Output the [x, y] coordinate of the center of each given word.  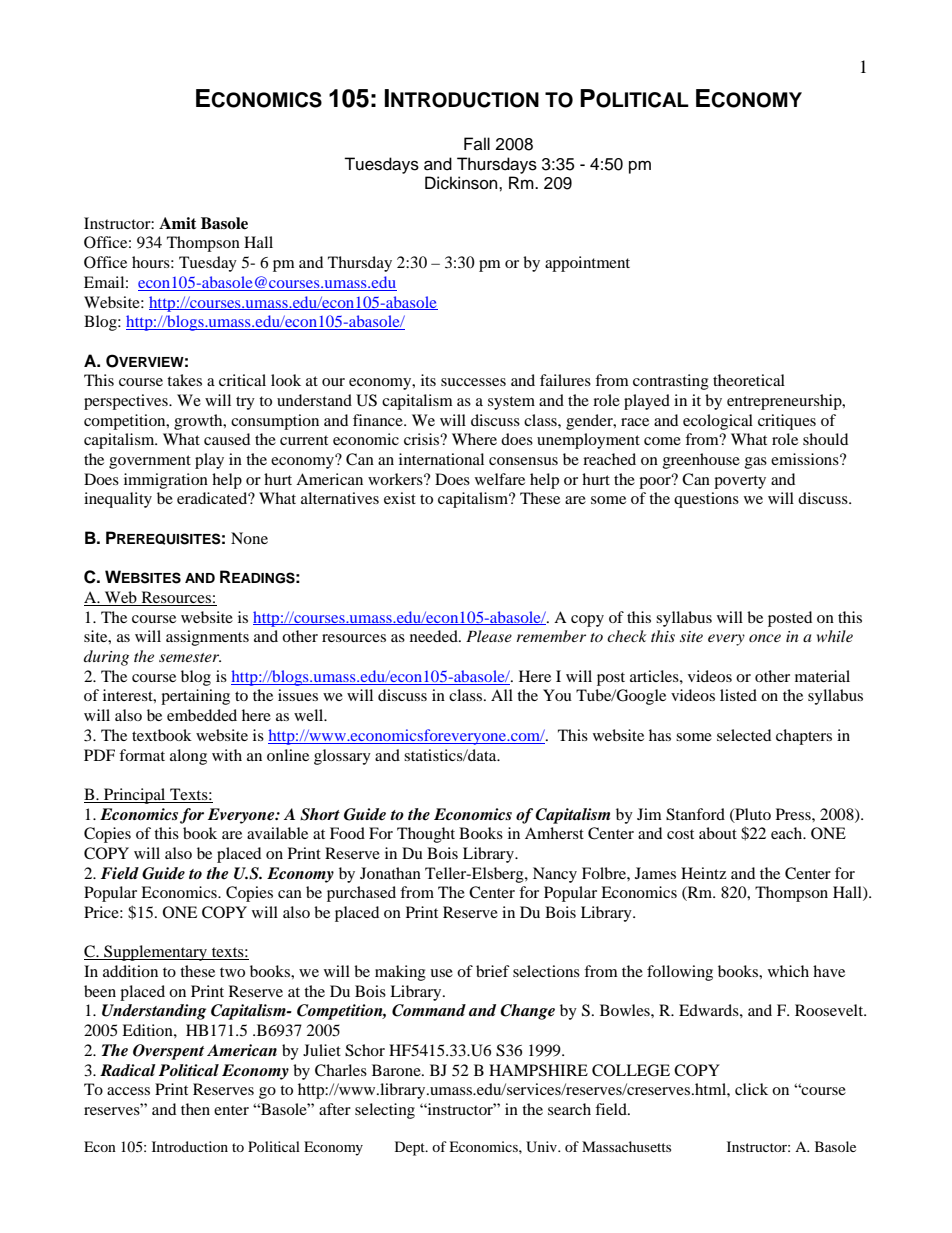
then [195, 1109]
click [751, 1089]
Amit [178, 223]
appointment [587, 264]
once [765, 638]
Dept [411, 1148]
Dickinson [462, 183]
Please [489, 636]
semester [190, 657]
